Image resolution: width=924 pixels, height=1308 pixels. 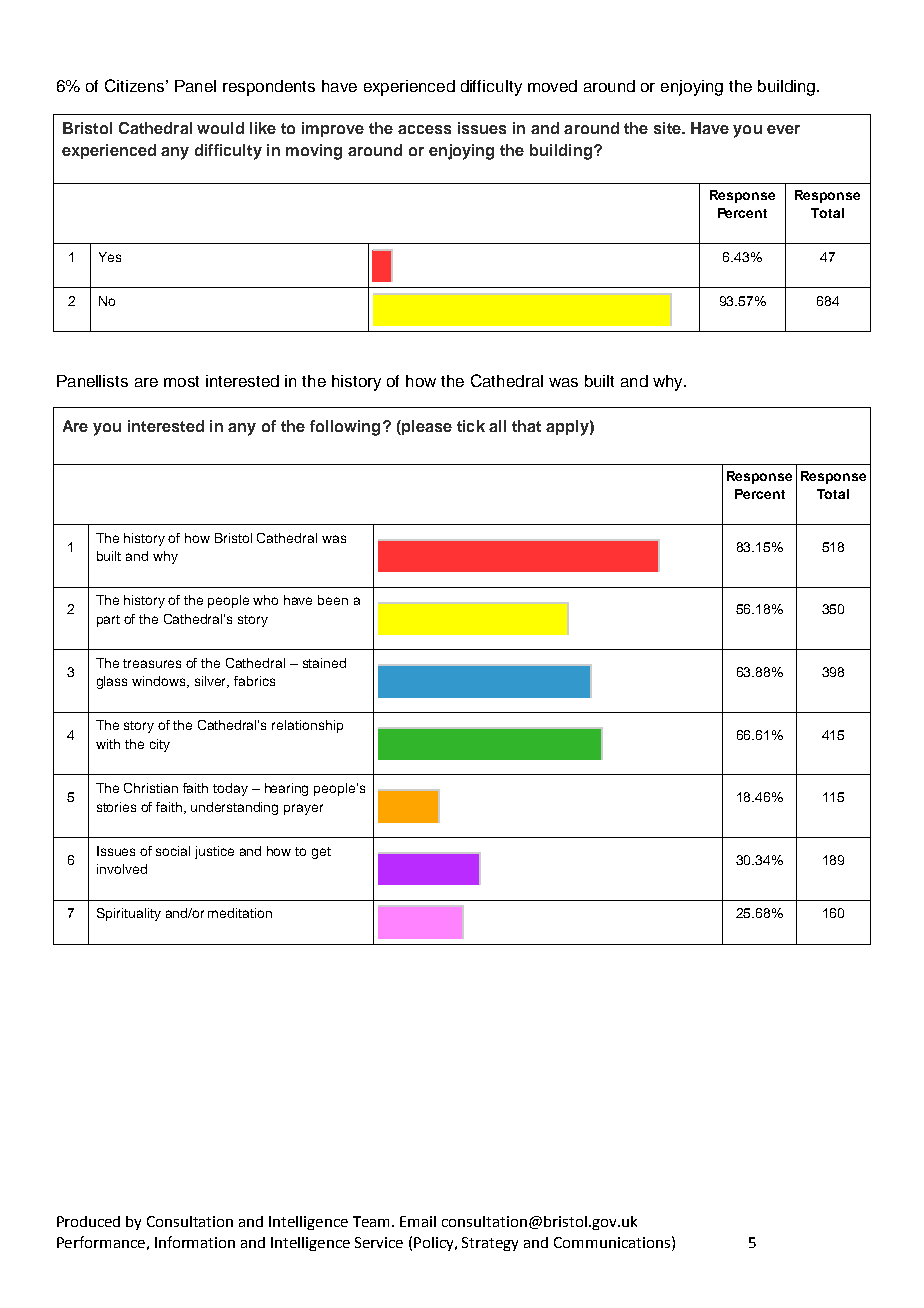 What do you see at coordinates (181, 381) in the image?
I see `most` at bounding box center [181, 381].
